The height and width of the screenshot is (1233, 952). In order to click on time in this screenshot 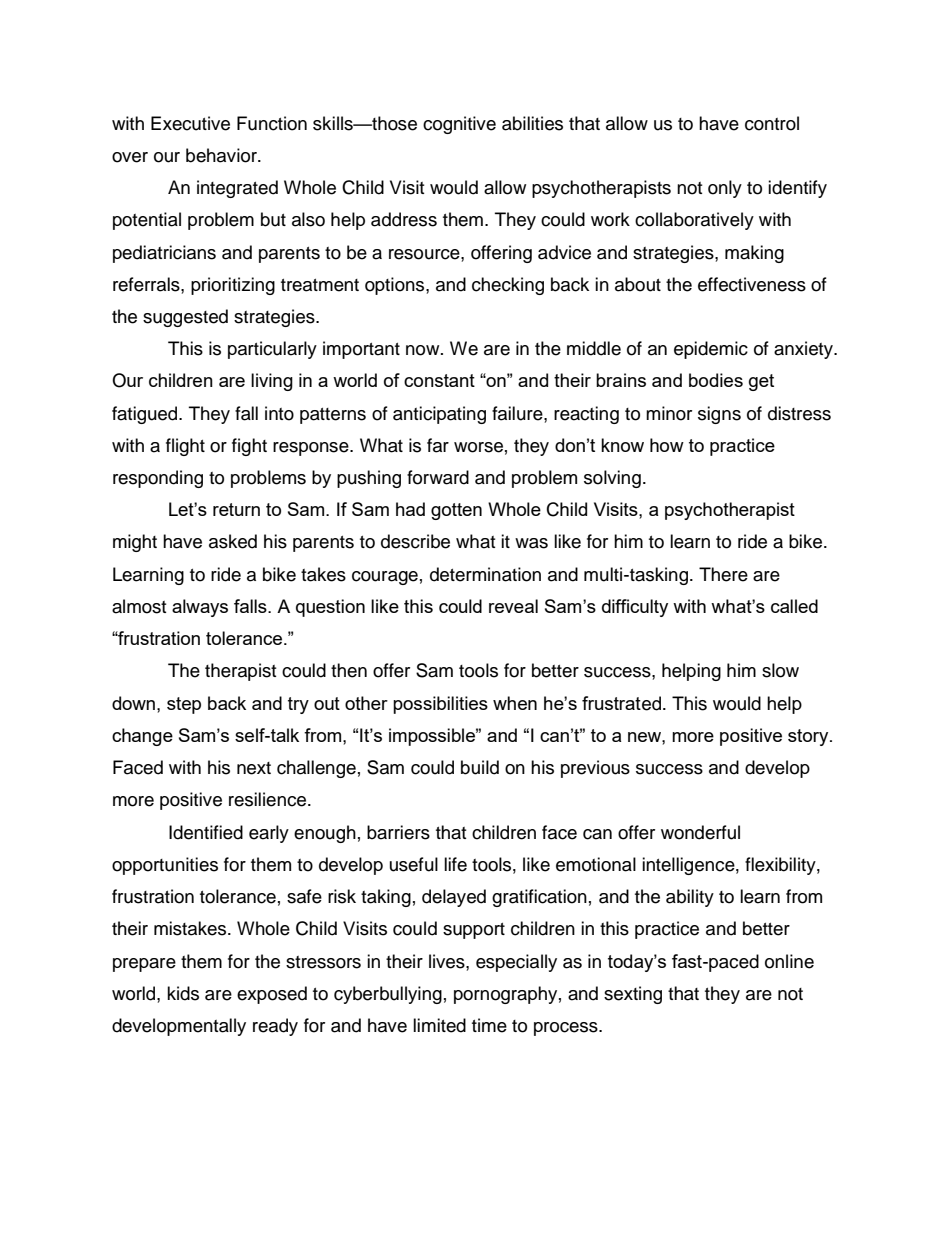, I will do `click(489, 1025)`.
